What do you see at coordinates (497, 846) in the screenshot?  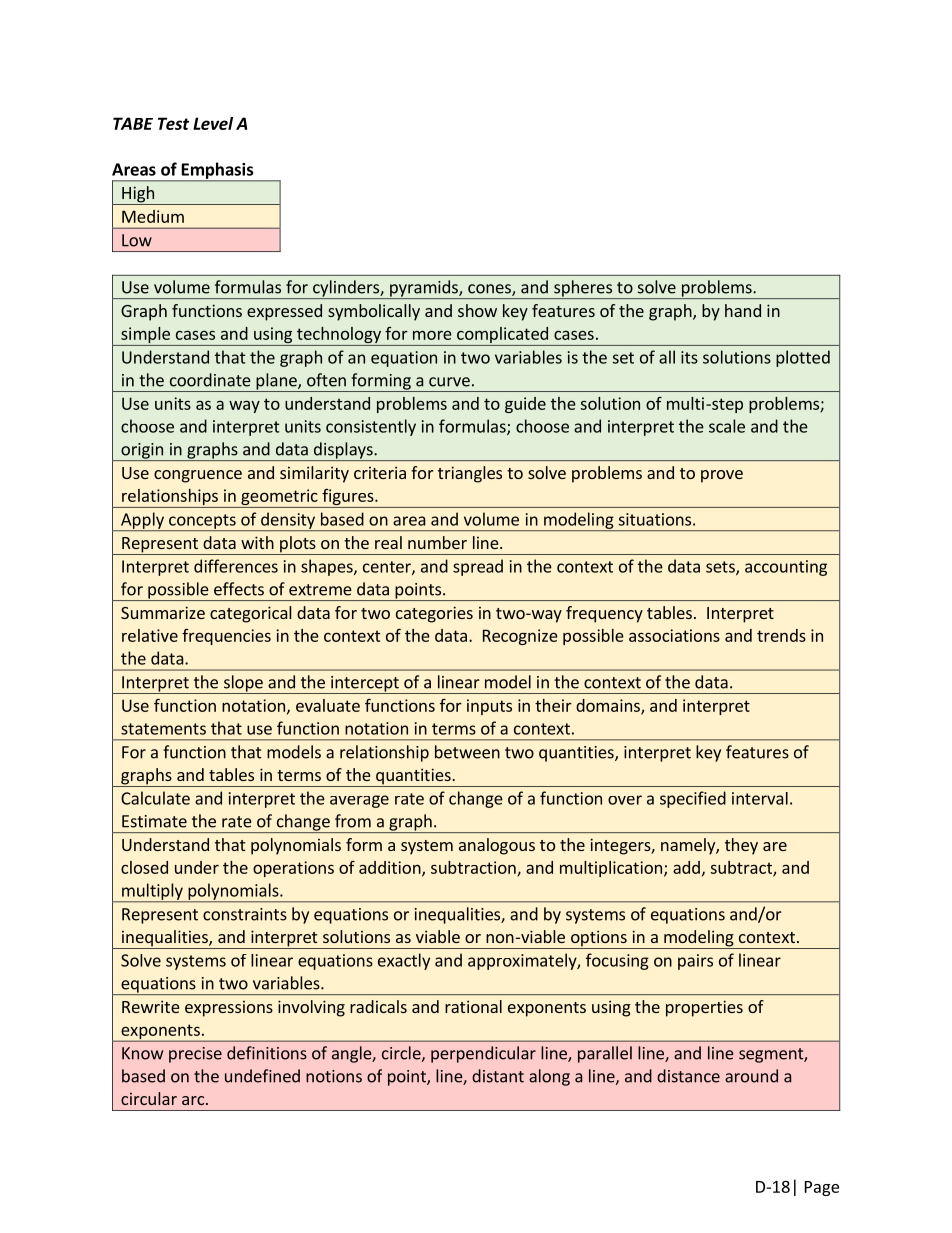 I see `analogous` at bounding box center [497, 846].
